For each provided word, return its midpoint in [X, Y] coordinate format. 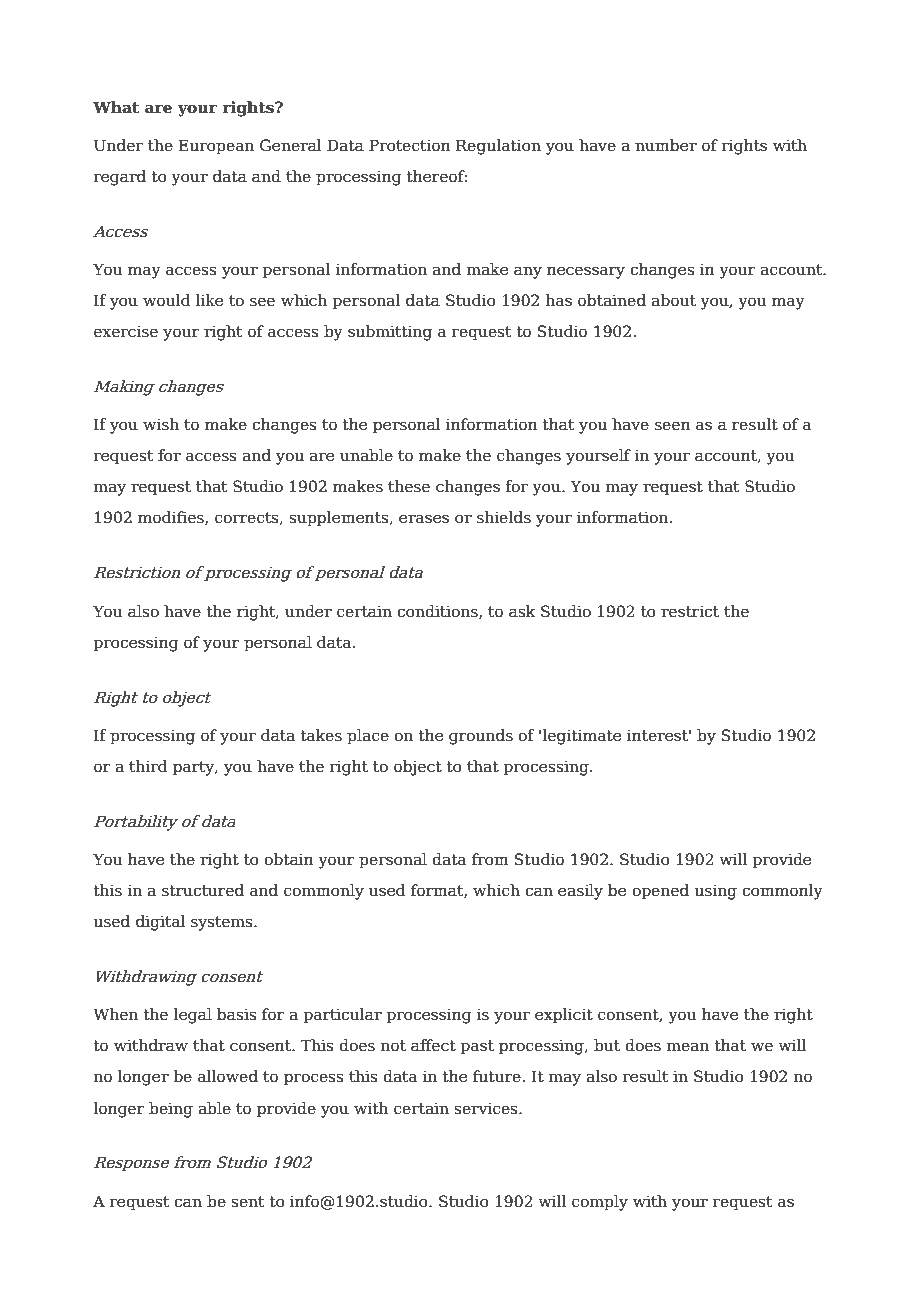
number [666, 145]
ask [522, 611]
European [216, 147]
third [148, 766]
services [487, 1108]
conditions [438, 612]
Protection [410, 145]
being [171, 1110]
